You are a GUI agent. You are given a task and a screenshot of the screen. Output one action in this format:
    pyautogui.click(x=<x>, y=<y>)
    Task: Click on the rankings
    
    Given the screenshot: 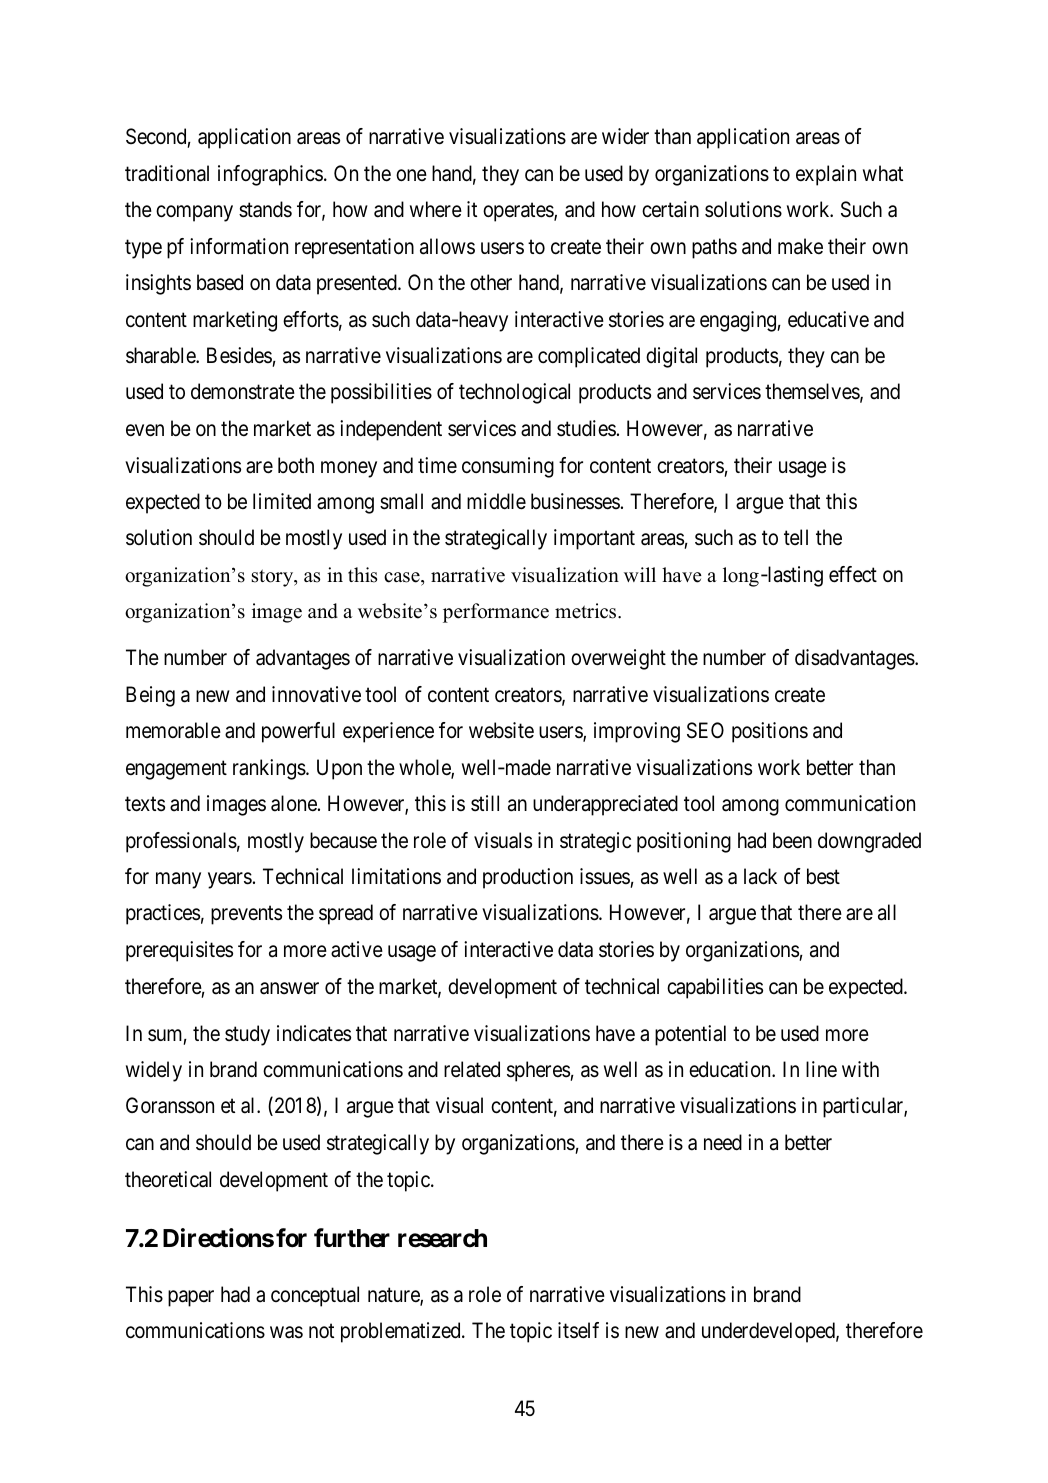 What is the action you would take?
    pyautogui.click(x=269, y=769)
